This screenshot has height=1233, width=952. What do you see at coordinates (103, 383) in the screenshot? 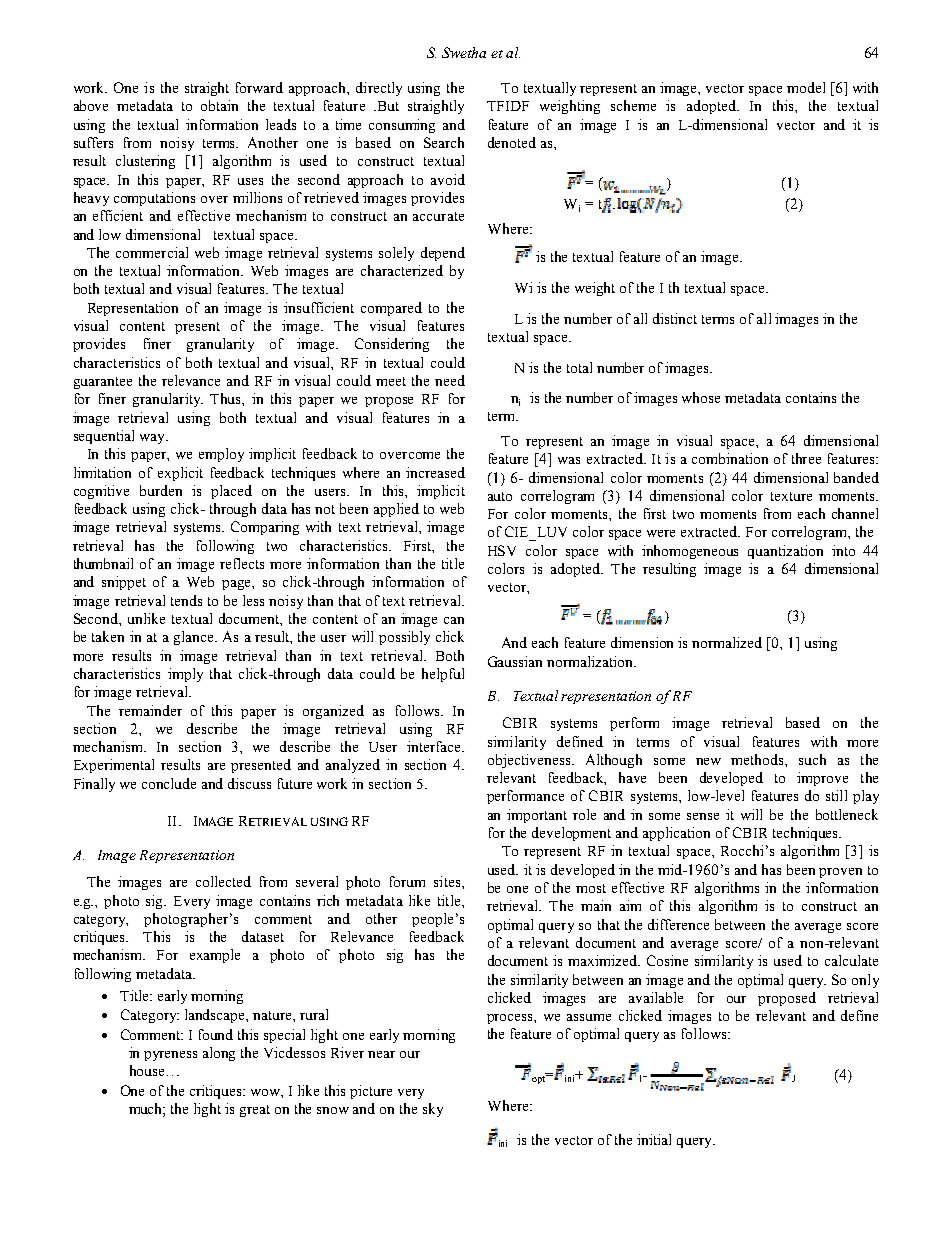
I see `guarantee` at bounding box center [103, 383].
